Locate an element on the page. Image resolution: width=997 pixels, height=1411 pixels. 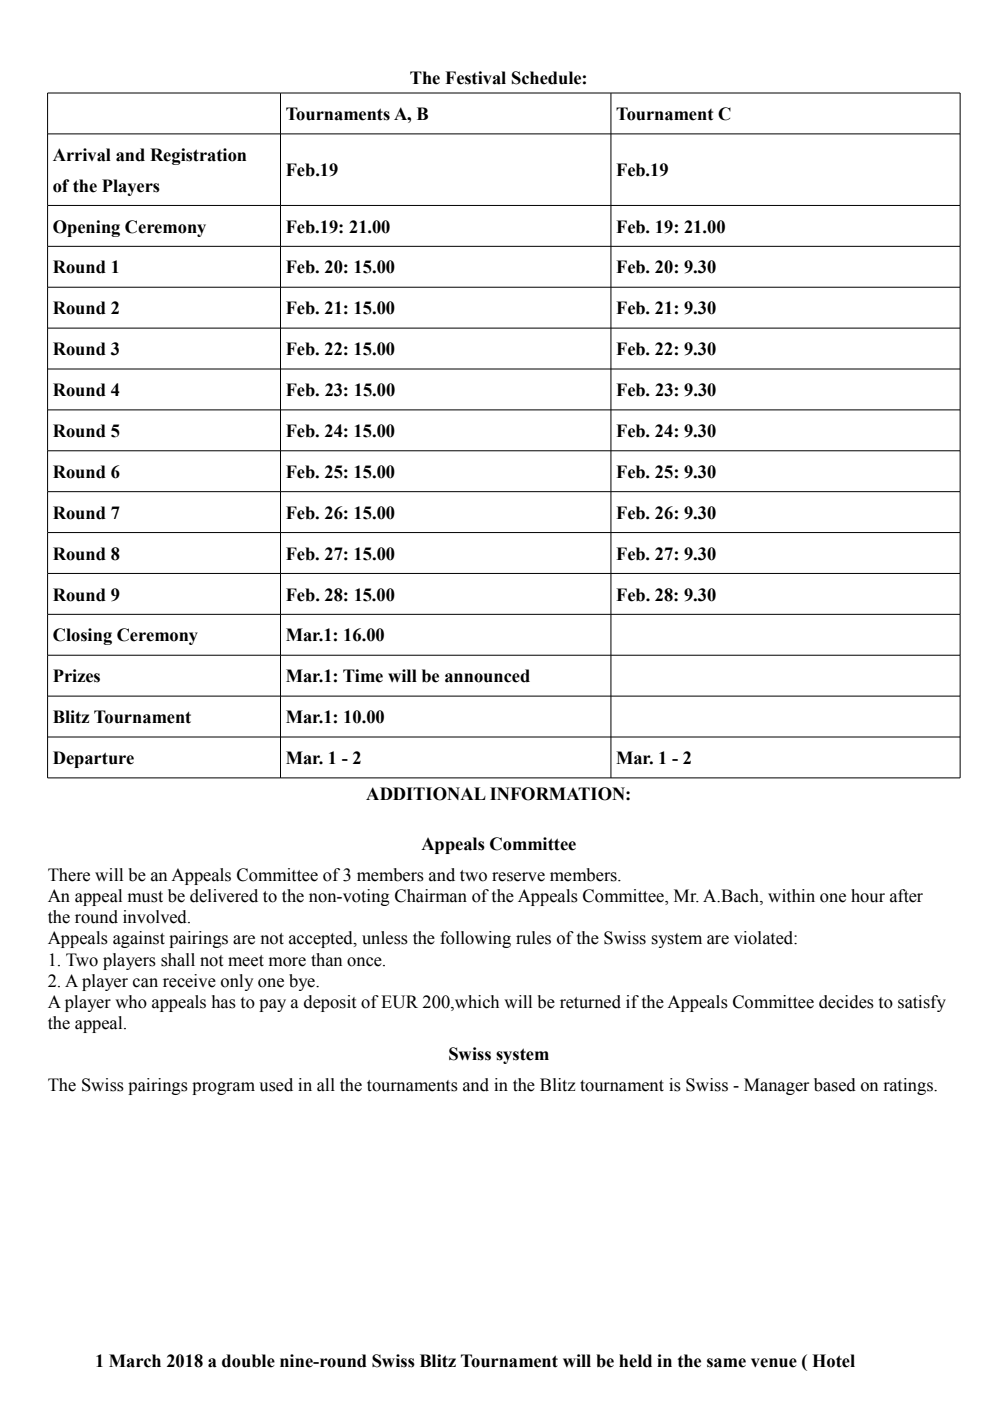
Arrival is located at coordinates (82, 155).
